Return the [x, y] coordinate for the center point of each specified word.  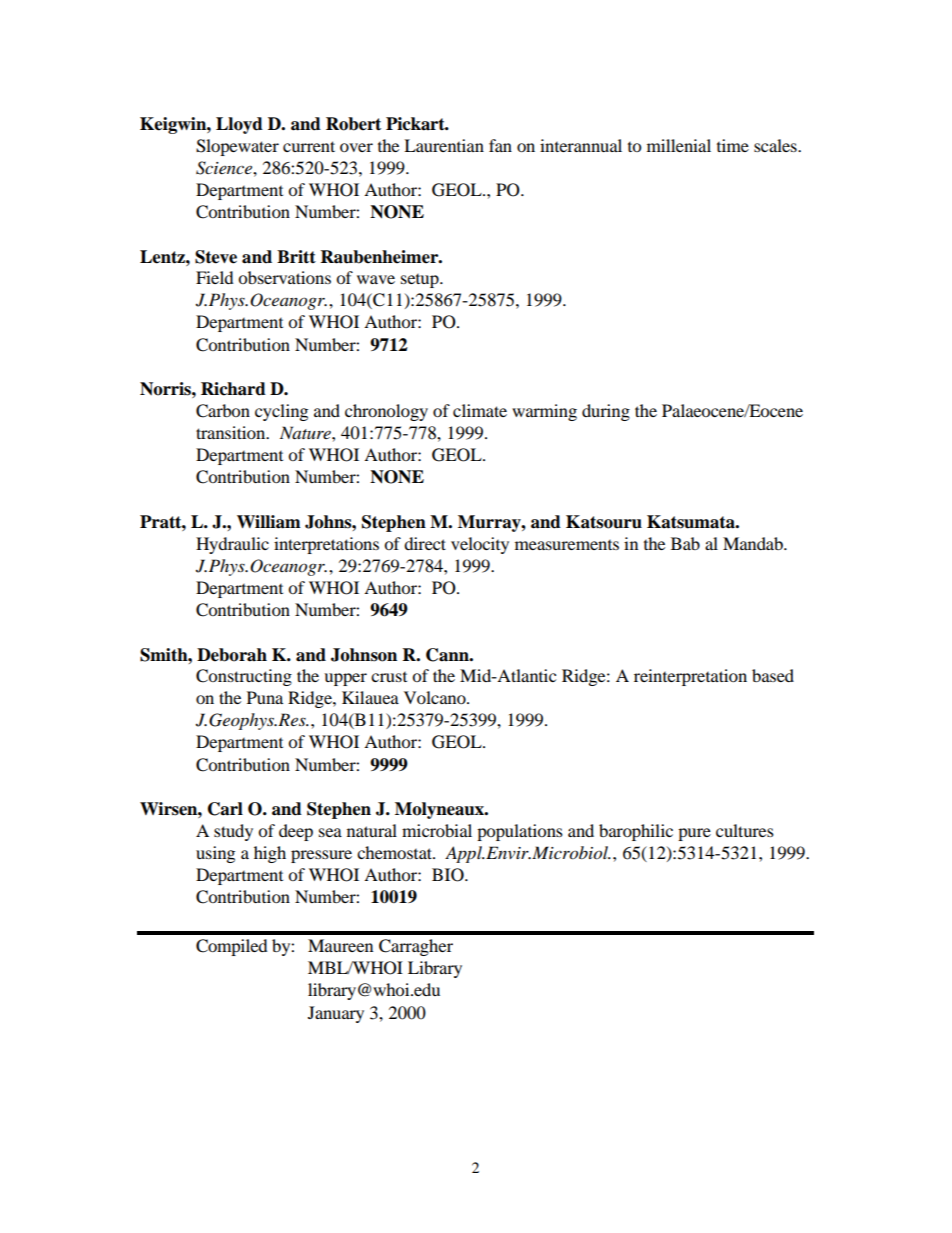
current [309, 146]
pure [694, 834]
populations [520, 832]
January [336, 1014]
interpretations [326, 545]
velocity [480, 545]
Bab [685, 543]
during [606, 412]
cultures [745, 830]
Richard [233, 389]
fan [500, 145]
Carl [225, 809]
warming [544, 412]
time [733, 145]
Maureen [340, 945]
